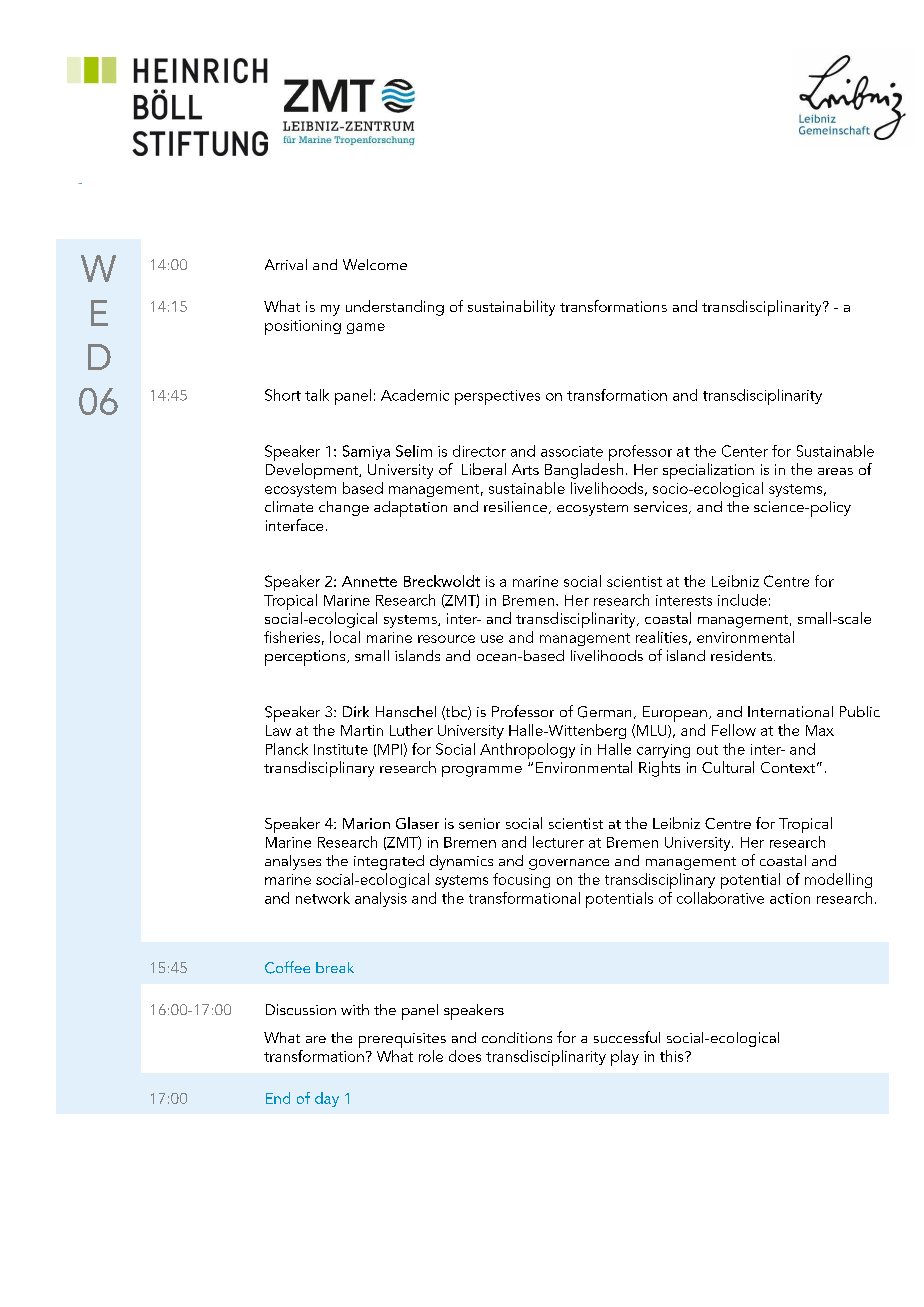 The width and height of the screenshot is (924, 1307). Describe the element at coordinates (323, 898) in the screenshot. I see `network` at that location.
